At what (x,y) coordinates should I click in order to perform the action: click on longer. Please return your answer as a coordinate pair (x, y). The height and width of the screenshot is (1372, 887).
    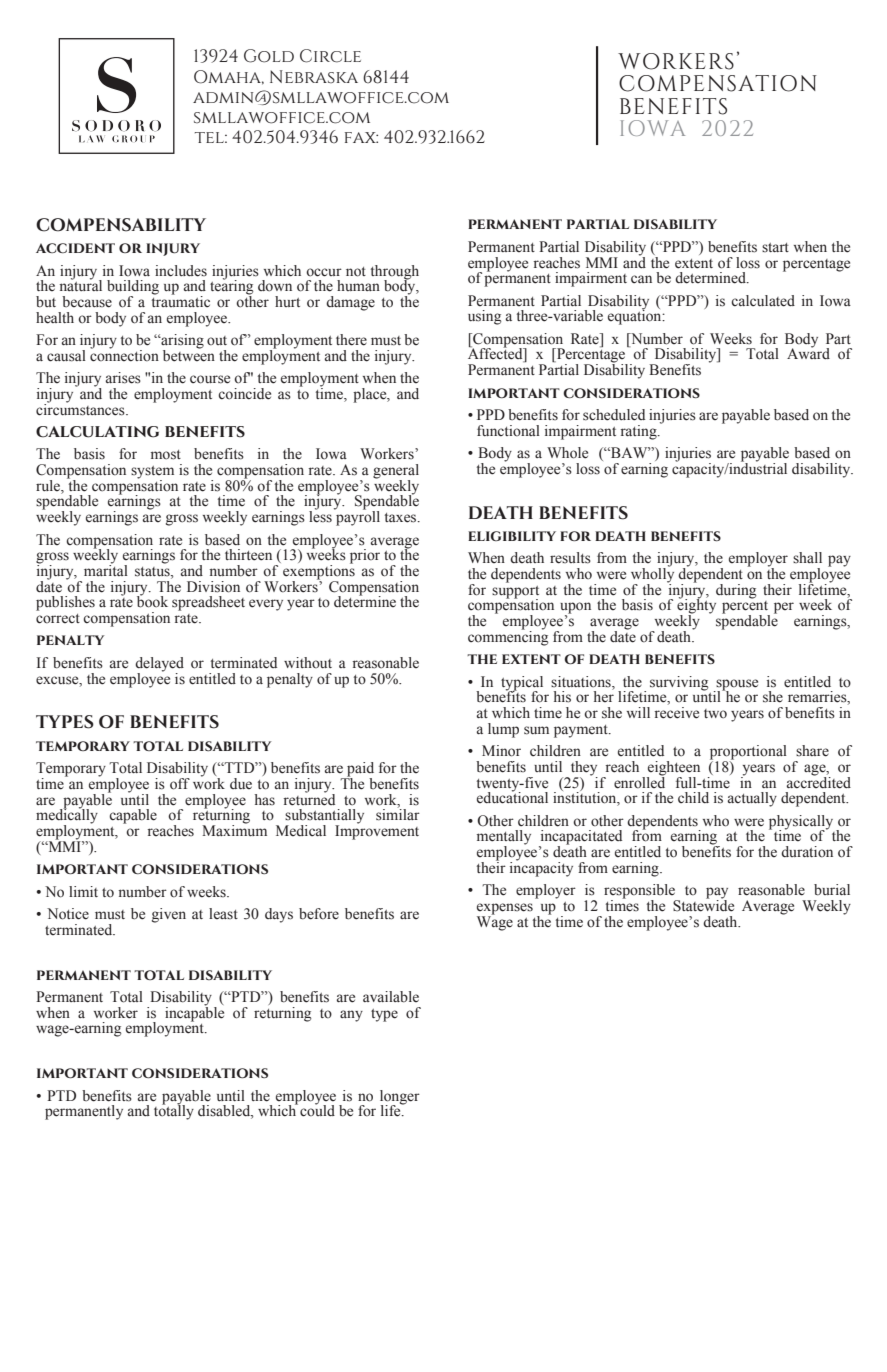
    Looking at the image, I should click on (400, 1098).
